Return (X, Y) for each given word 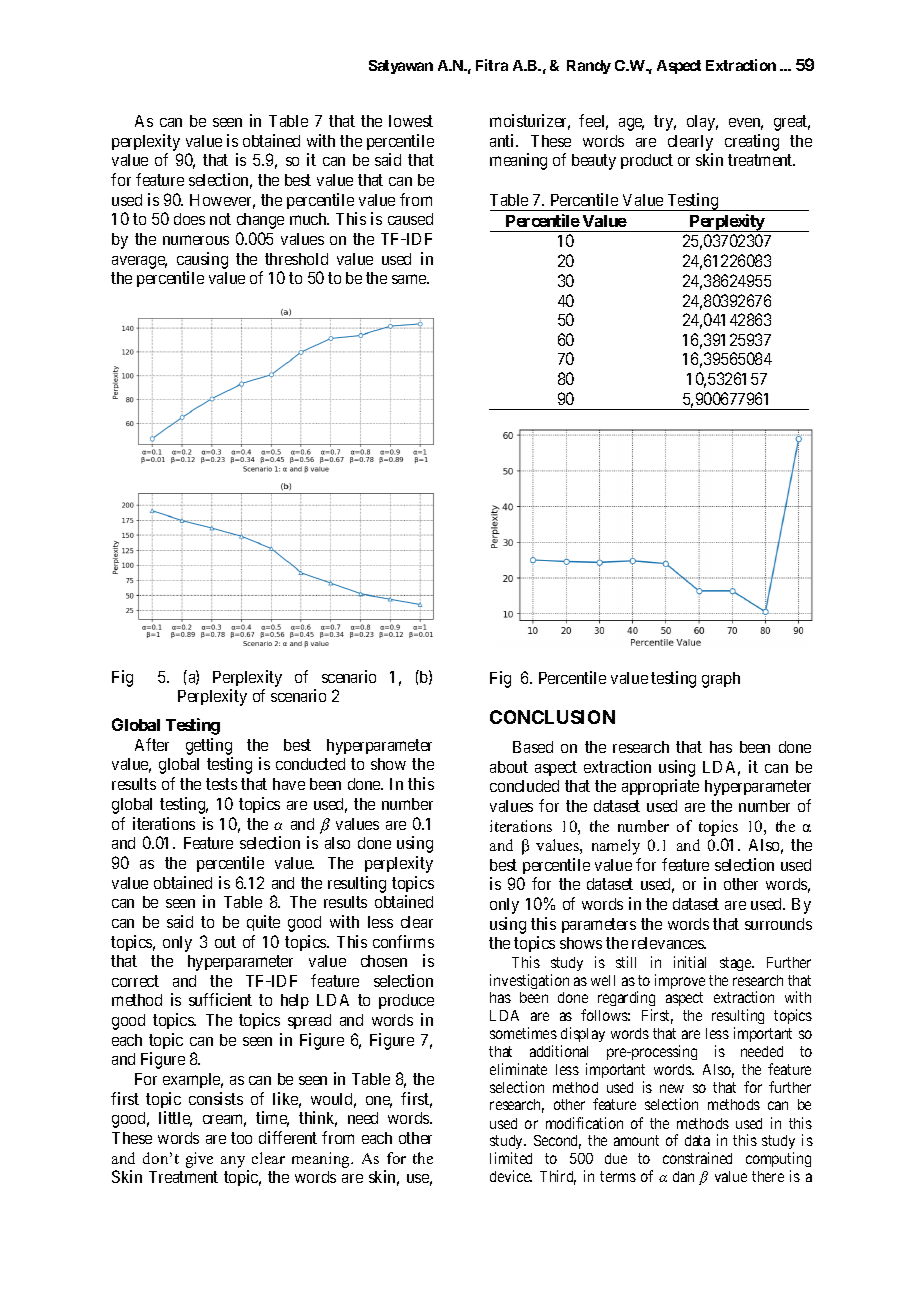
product (647, 161)
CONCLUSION (552, 717)
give (199, 1160)
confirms (403, 941)
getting (209, 748)
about (509, 767)
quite (263, 923)
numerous (196, 240)
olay (702, 123)
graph (721, 680)
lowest (411, 121)
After (152, 744)
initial (690, 962)
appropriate (660, 787)
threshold (296, 259)
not (220, 219)
